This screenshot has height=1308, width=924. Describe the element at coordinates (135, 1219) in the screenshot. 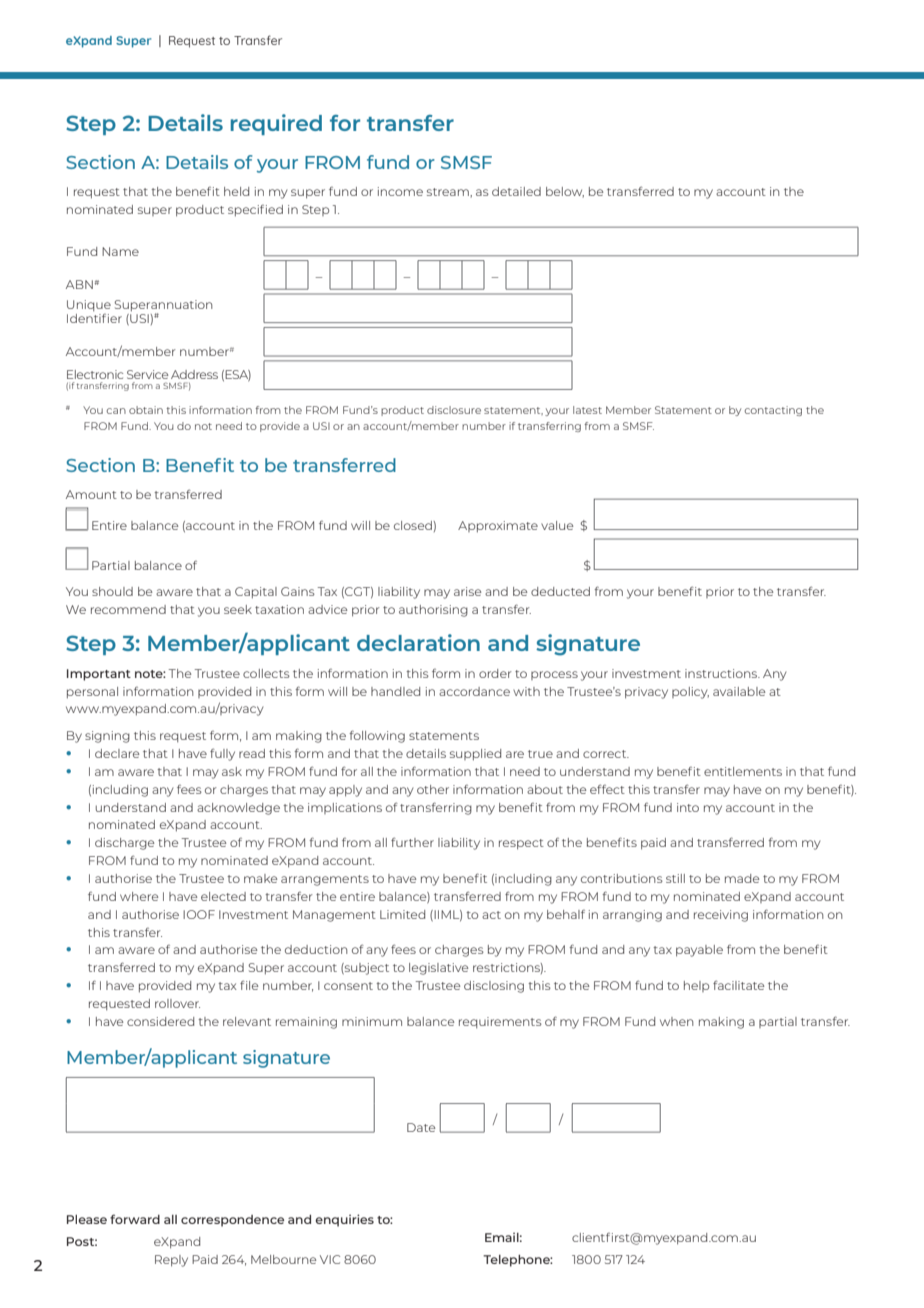

I see `forward` at that location.
